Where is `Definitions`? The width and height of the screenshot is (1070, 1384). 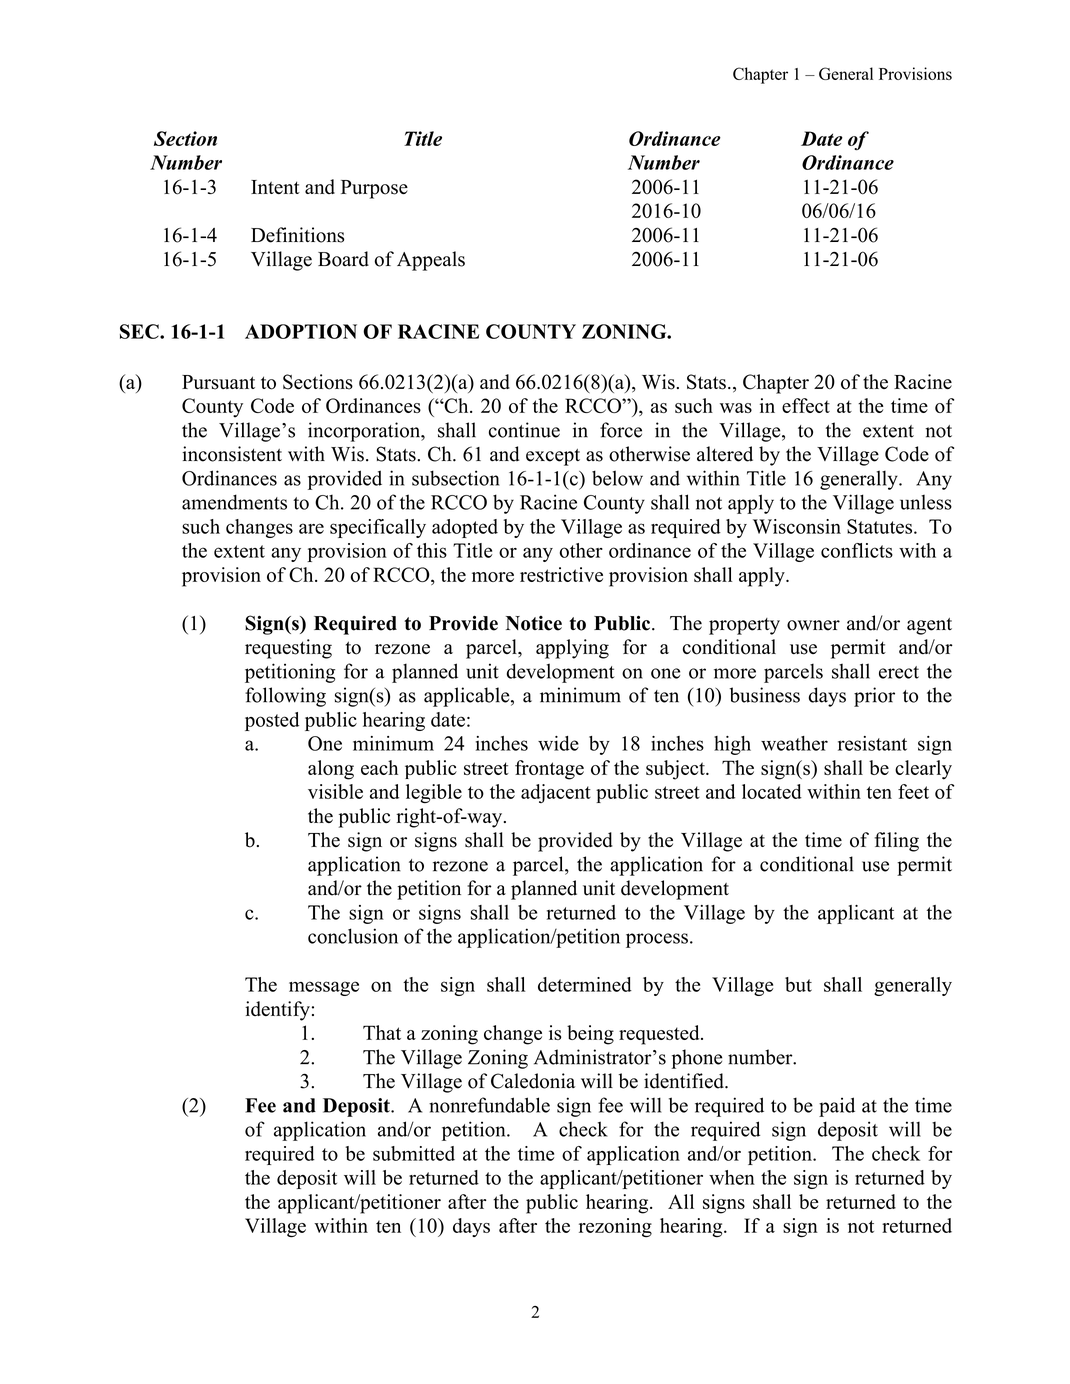
Definitions is located at coordinates (297, 235).
